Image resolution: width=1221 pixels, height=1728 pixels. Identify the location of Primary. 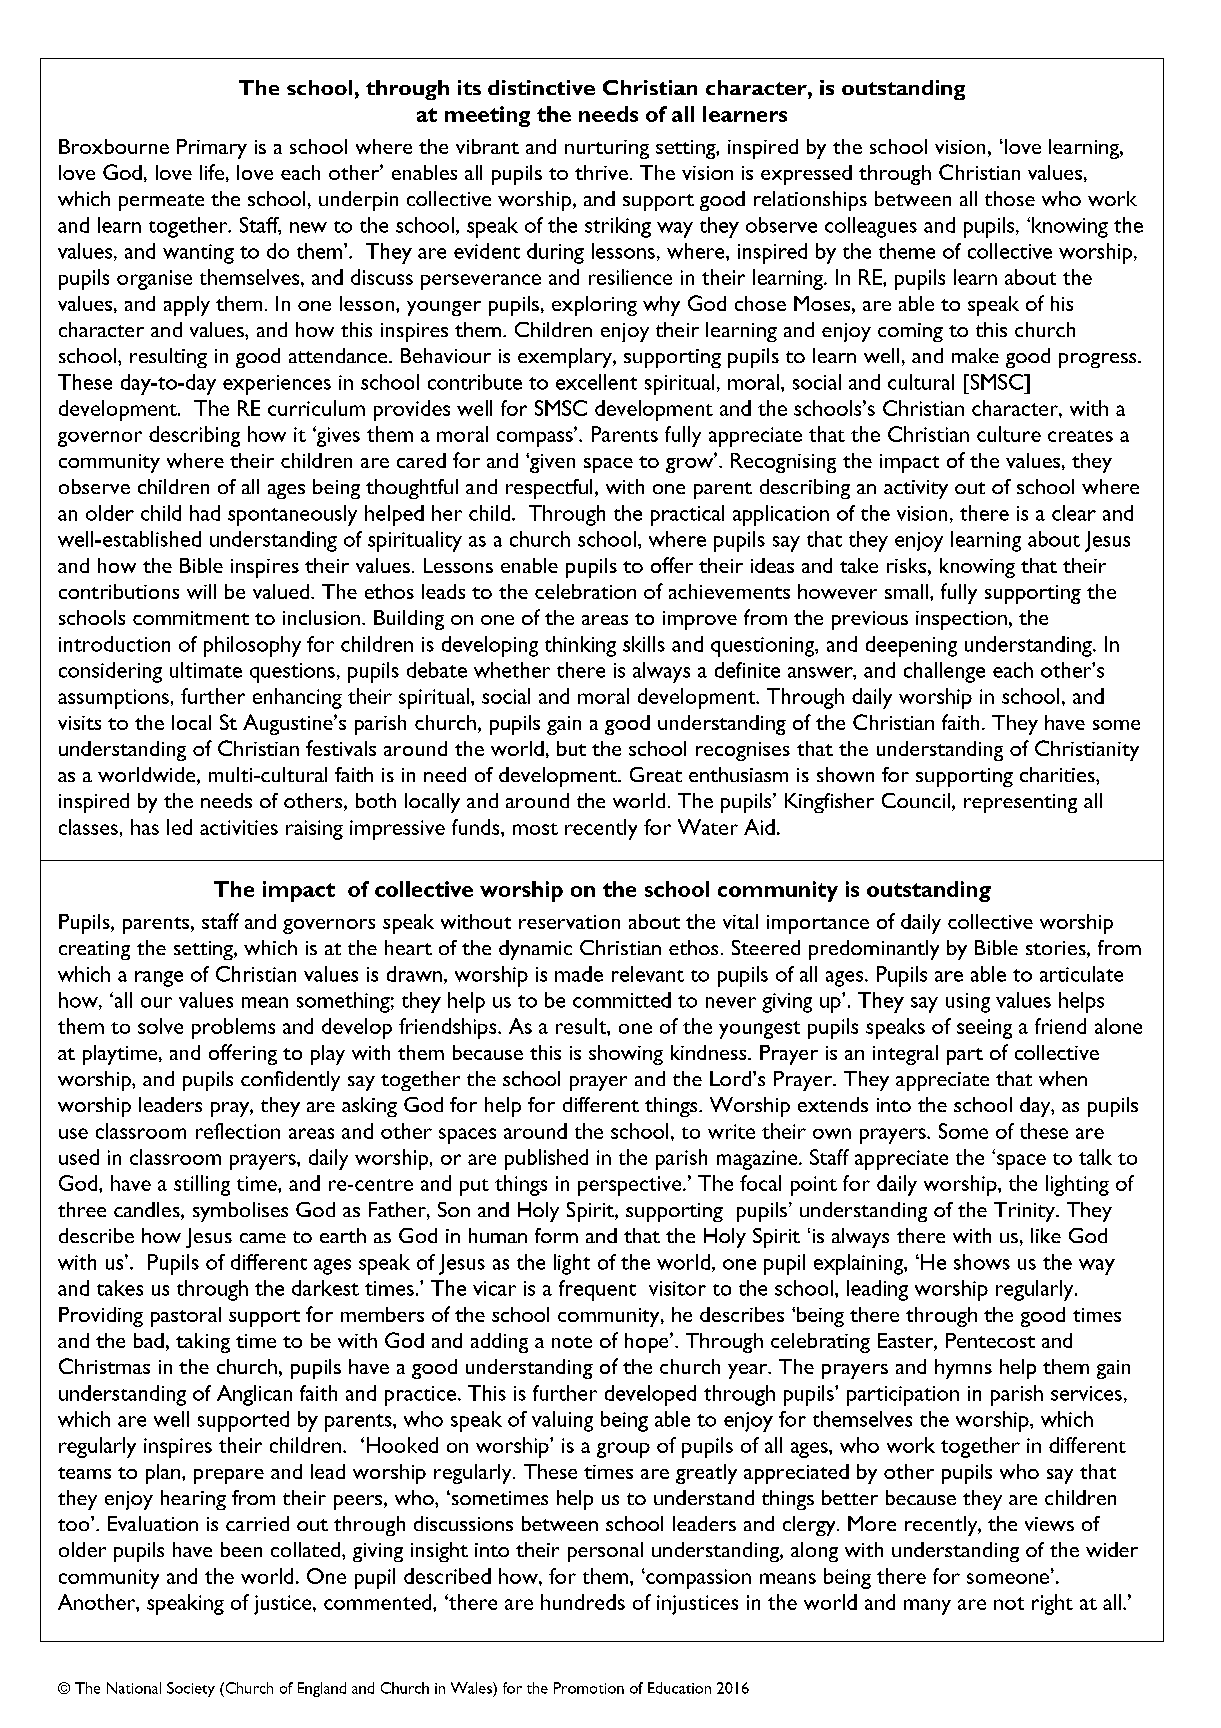
(212, 149).
